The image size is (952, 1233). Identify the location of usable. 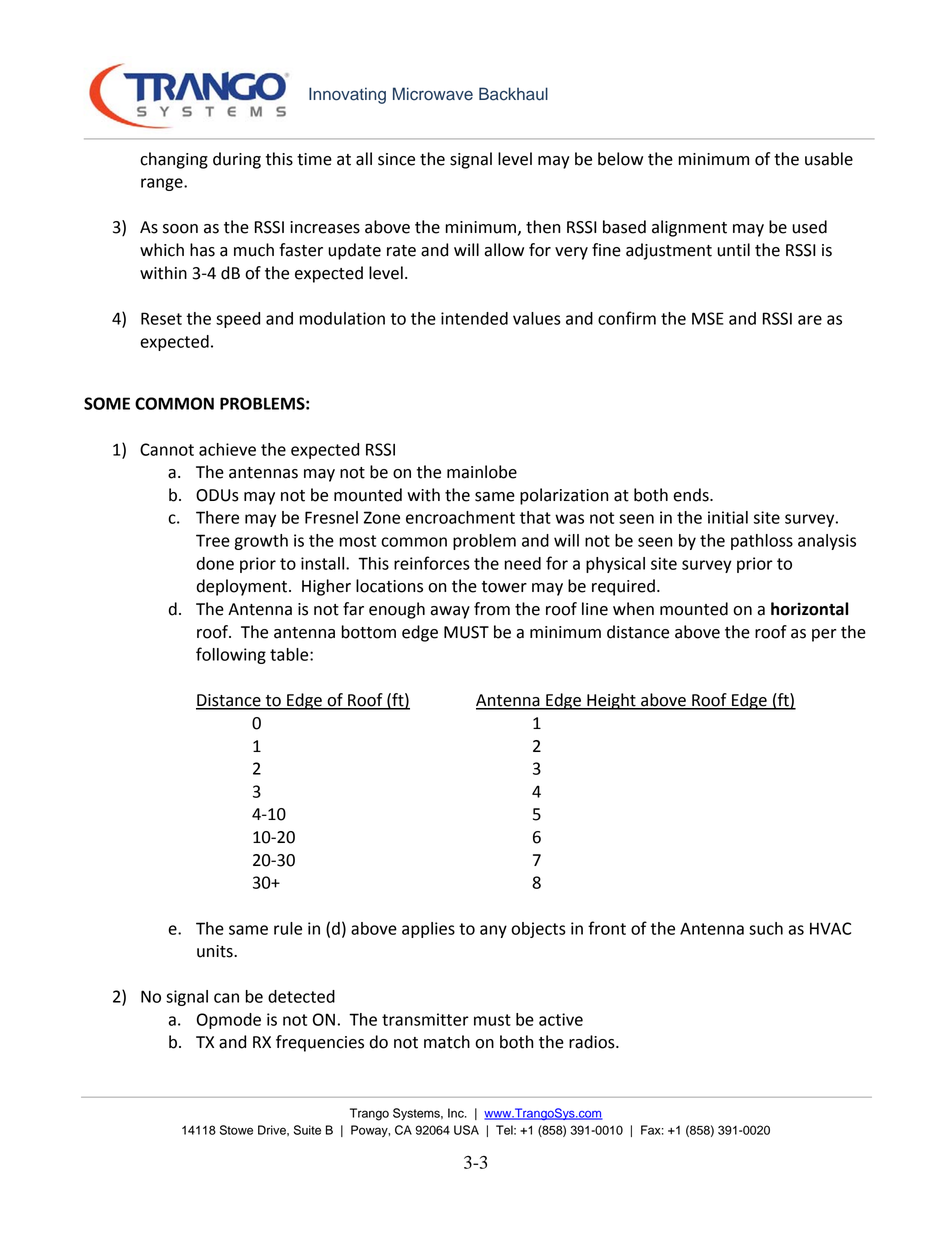
(829, 159).
